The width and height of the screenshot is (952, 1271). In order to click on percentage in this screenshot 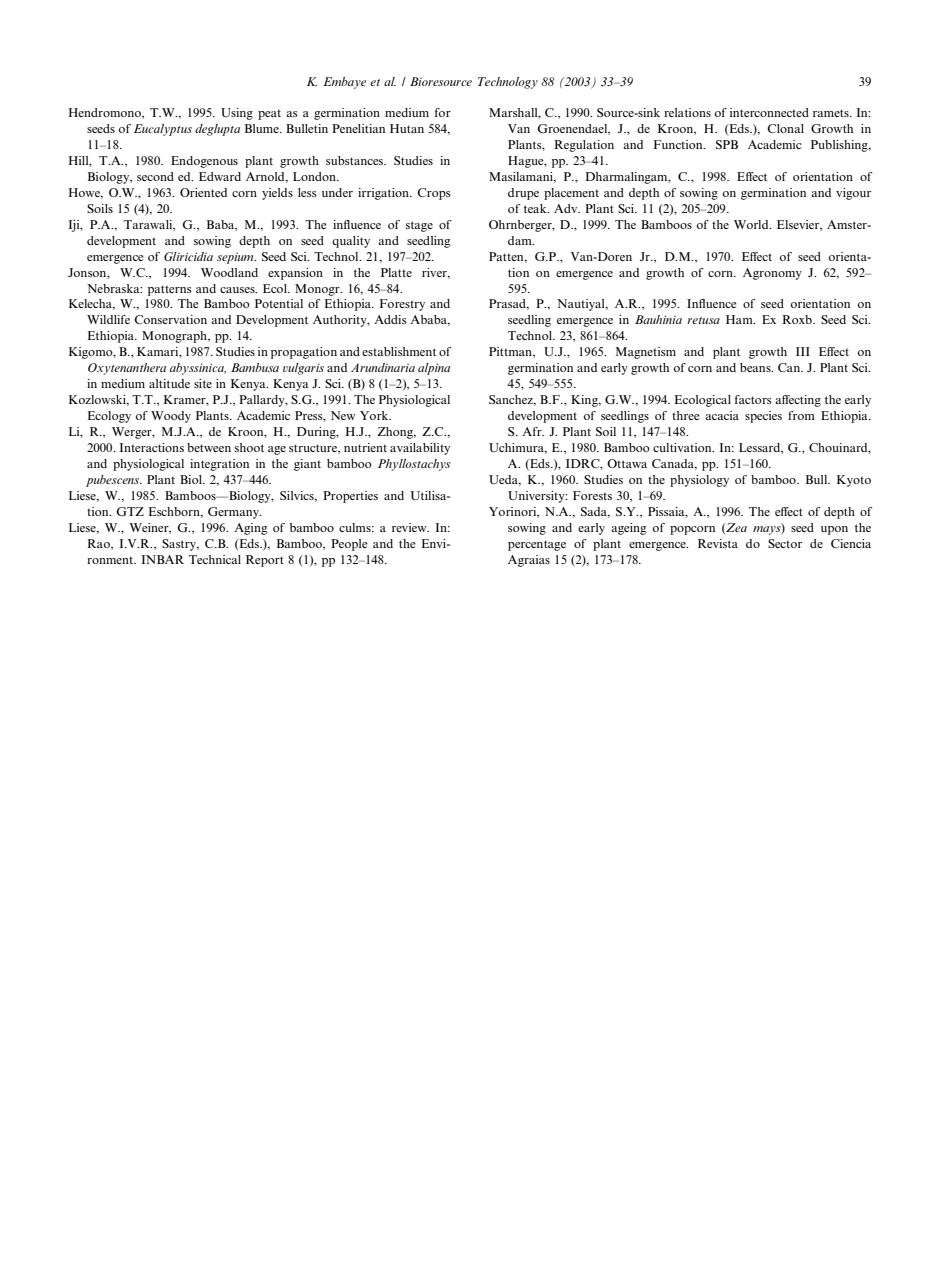, I will do `click(537, 545)`.
